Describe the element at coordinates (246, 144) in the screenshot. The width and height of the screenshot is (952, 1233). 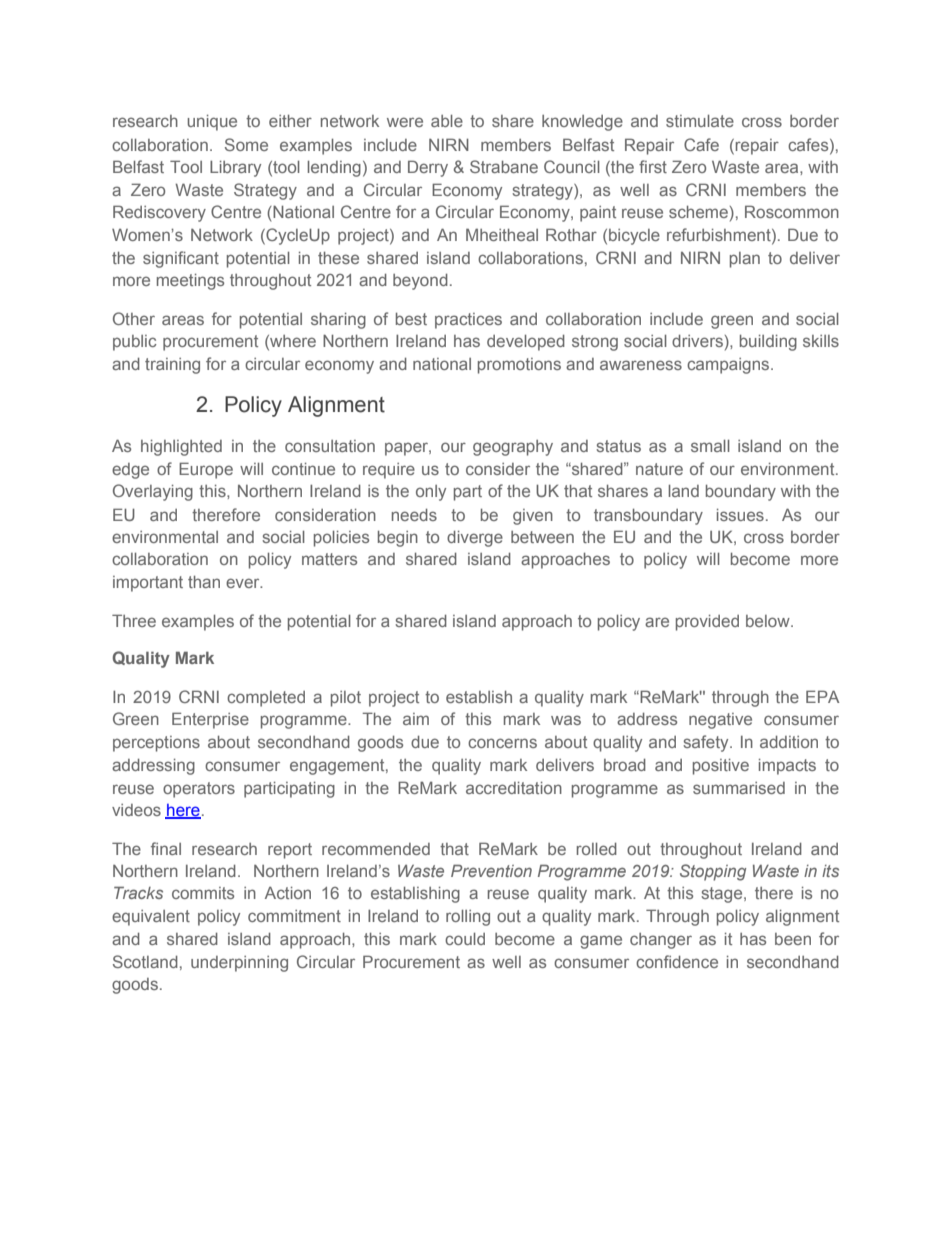
I see `Some` at that location.
